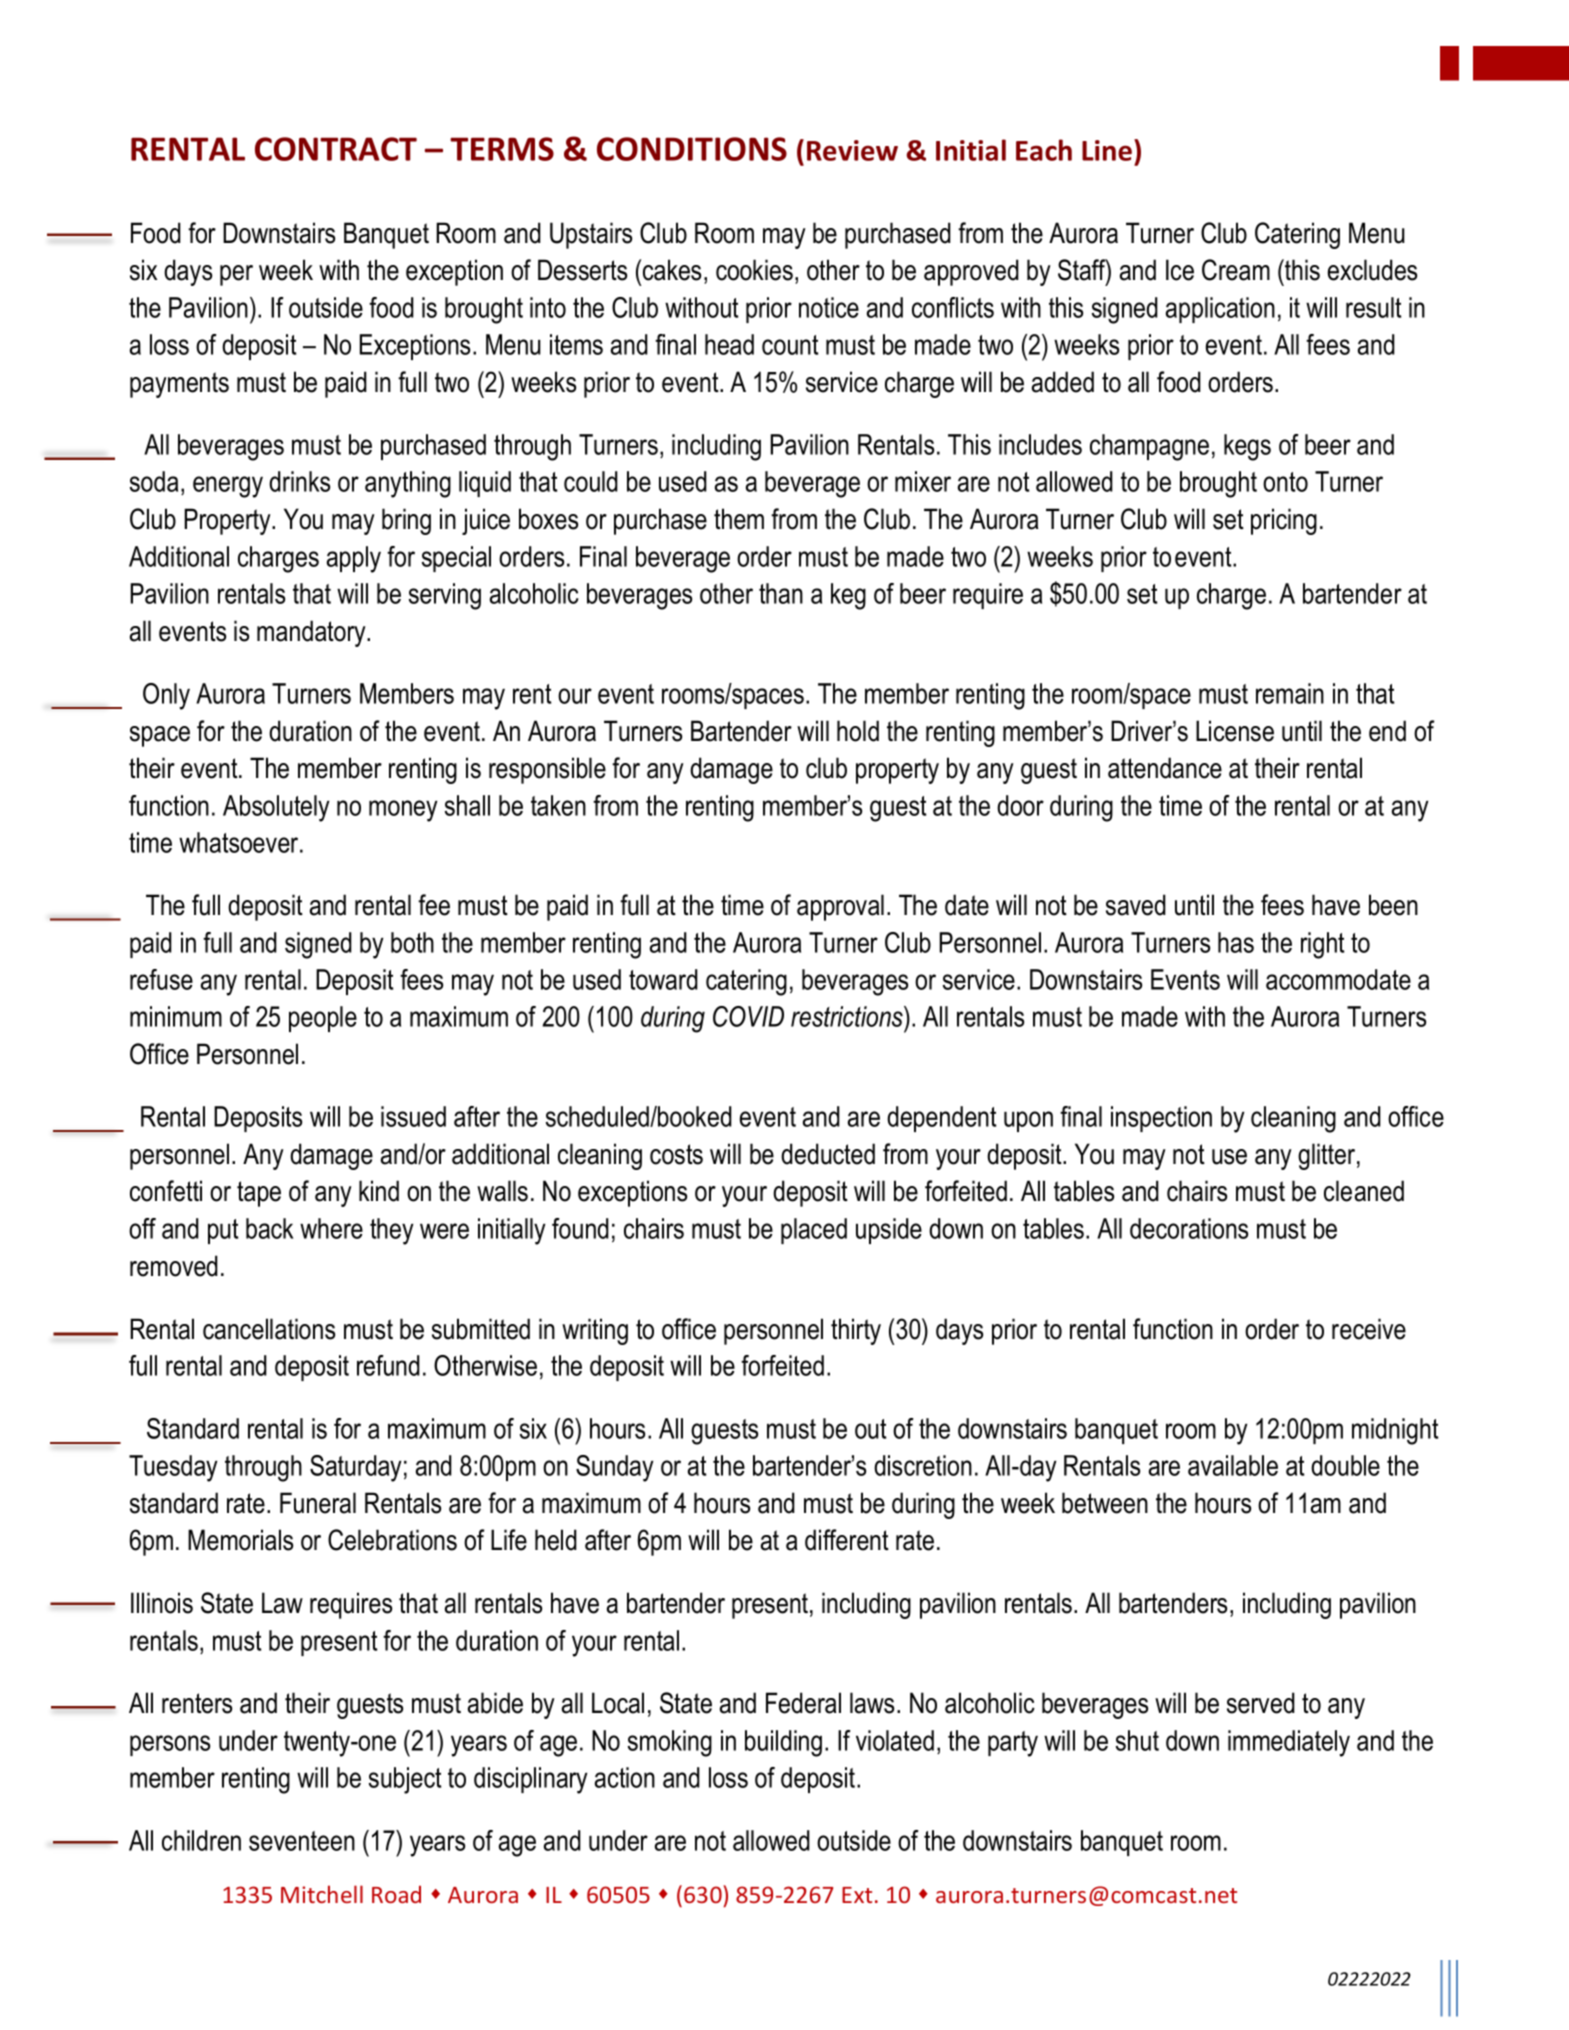  What do you see at coordinates (781, 593) in the page?
I see `than` at bounding box center [781, 593].
